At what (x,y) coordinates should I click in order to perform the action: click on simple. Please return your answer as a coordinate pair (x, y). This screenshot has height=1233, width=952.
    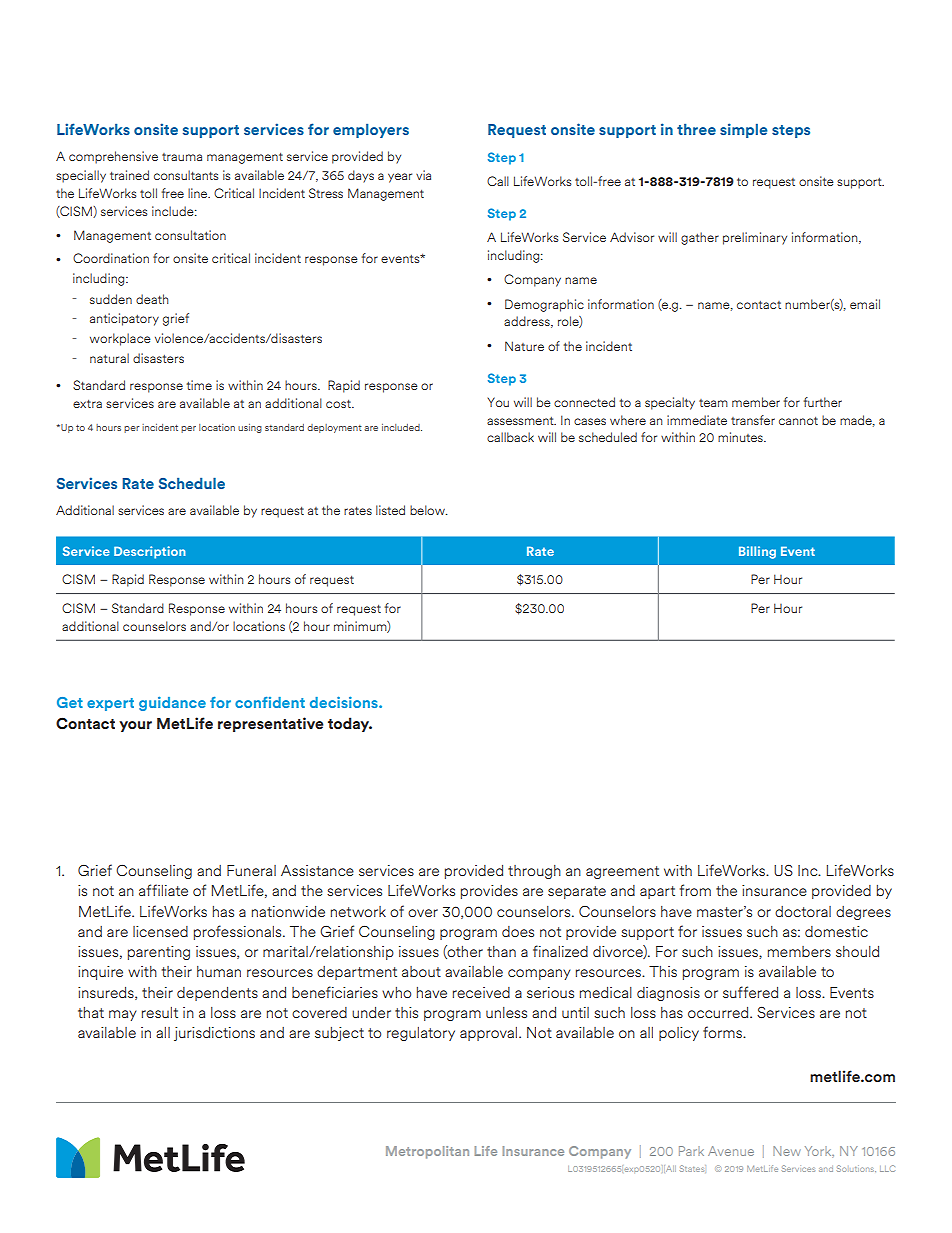
    Looking at the image, I should click on (744, 130).
